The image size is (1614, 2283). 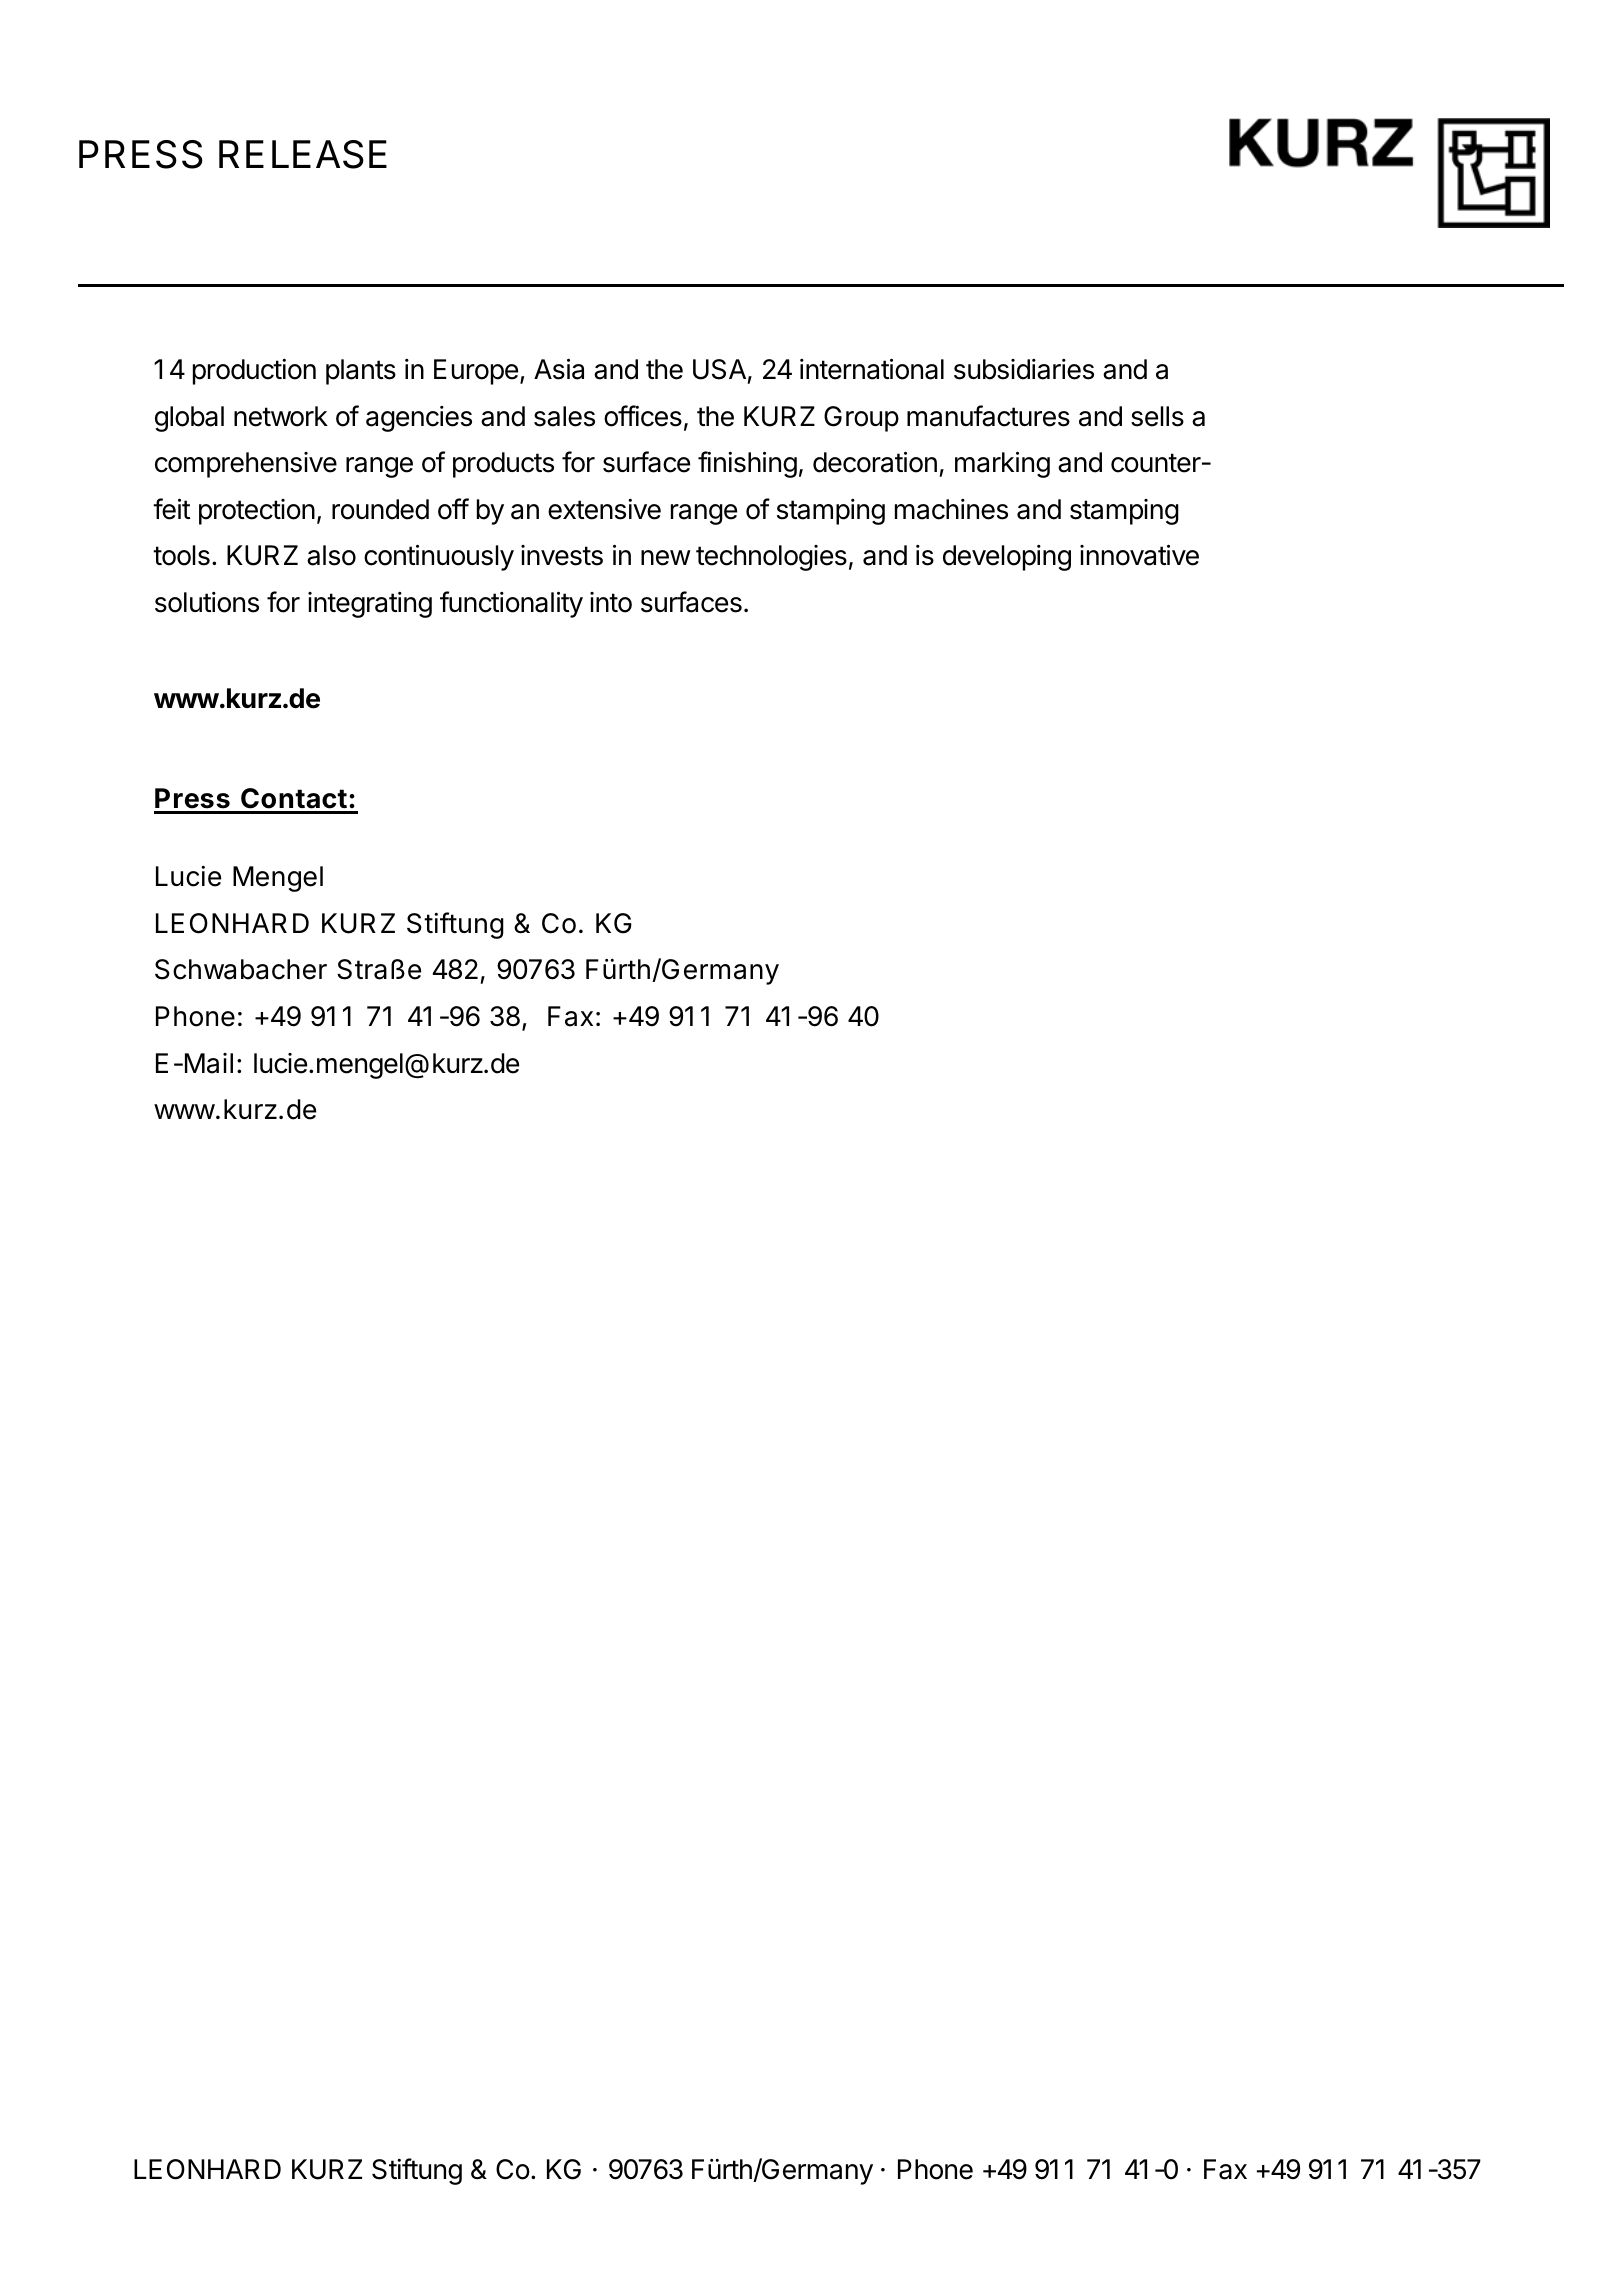 What do you see at coordinates (1024, 369) in the page?
I see `subsidiaries` at bounding box center [1024, 369].
